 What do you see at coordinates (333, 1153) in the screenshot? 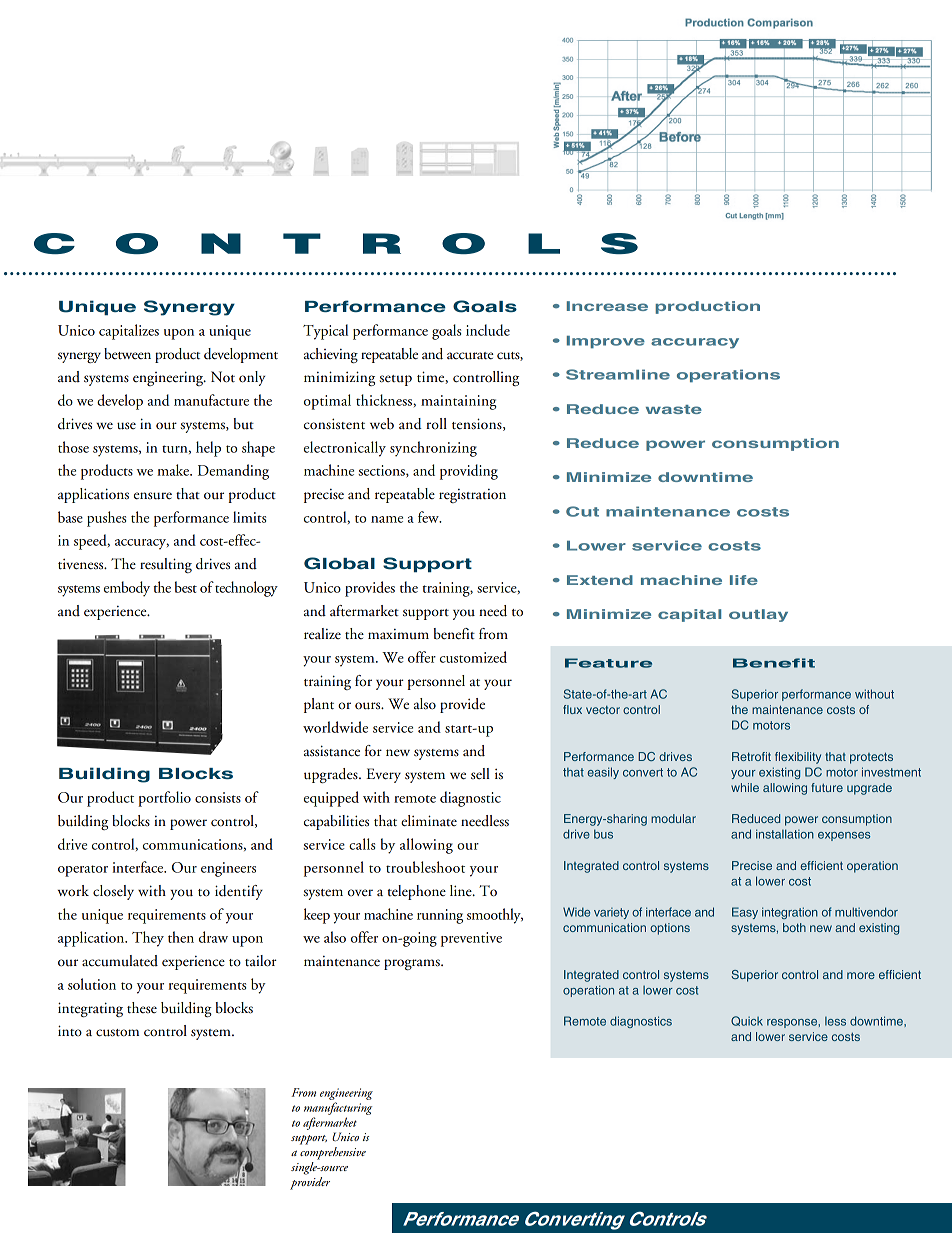
I see `comprehensive` at bounding box center [333, 1153].
